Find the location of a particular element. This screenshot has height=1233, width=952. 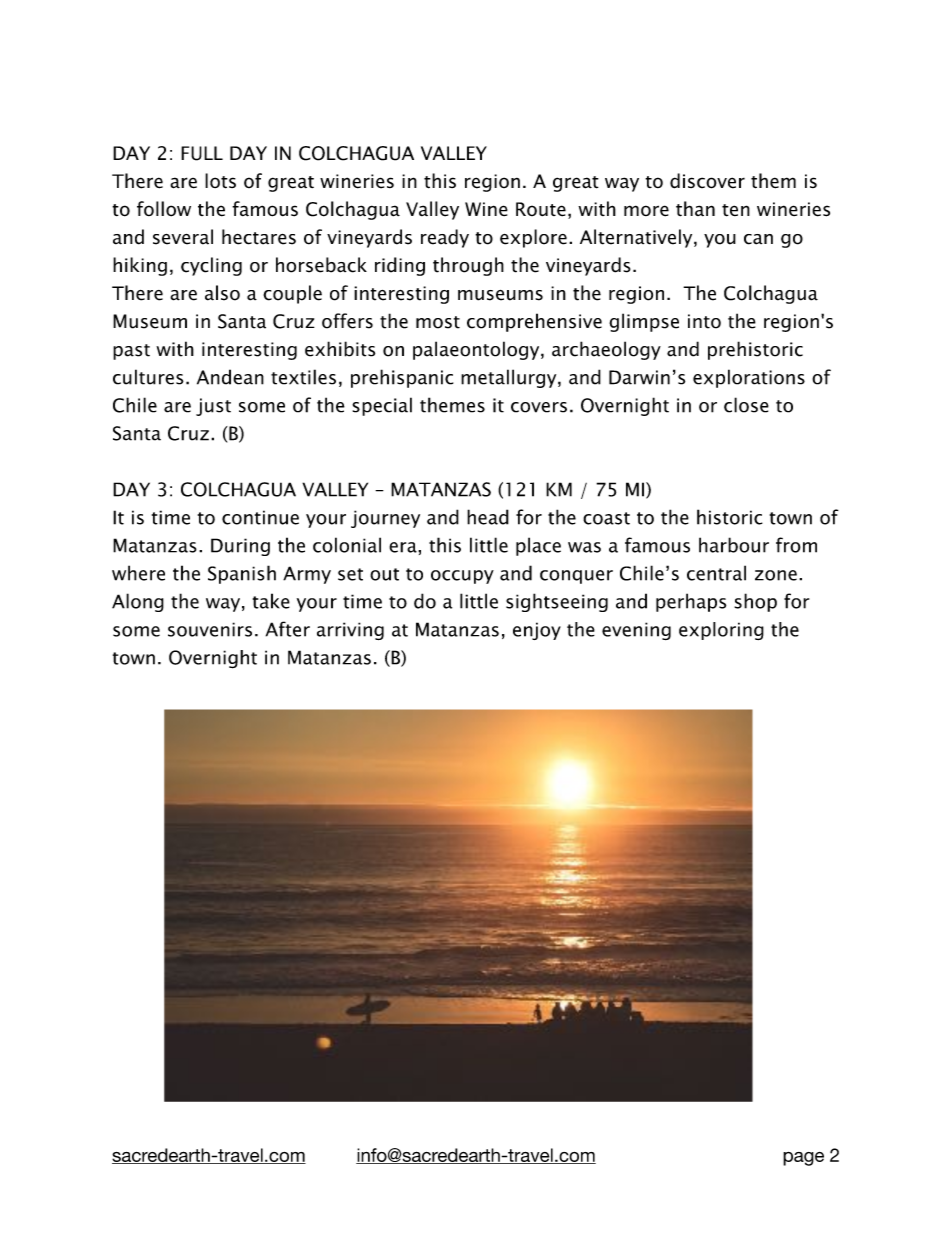

page is located at coordinates (803, 1159).
